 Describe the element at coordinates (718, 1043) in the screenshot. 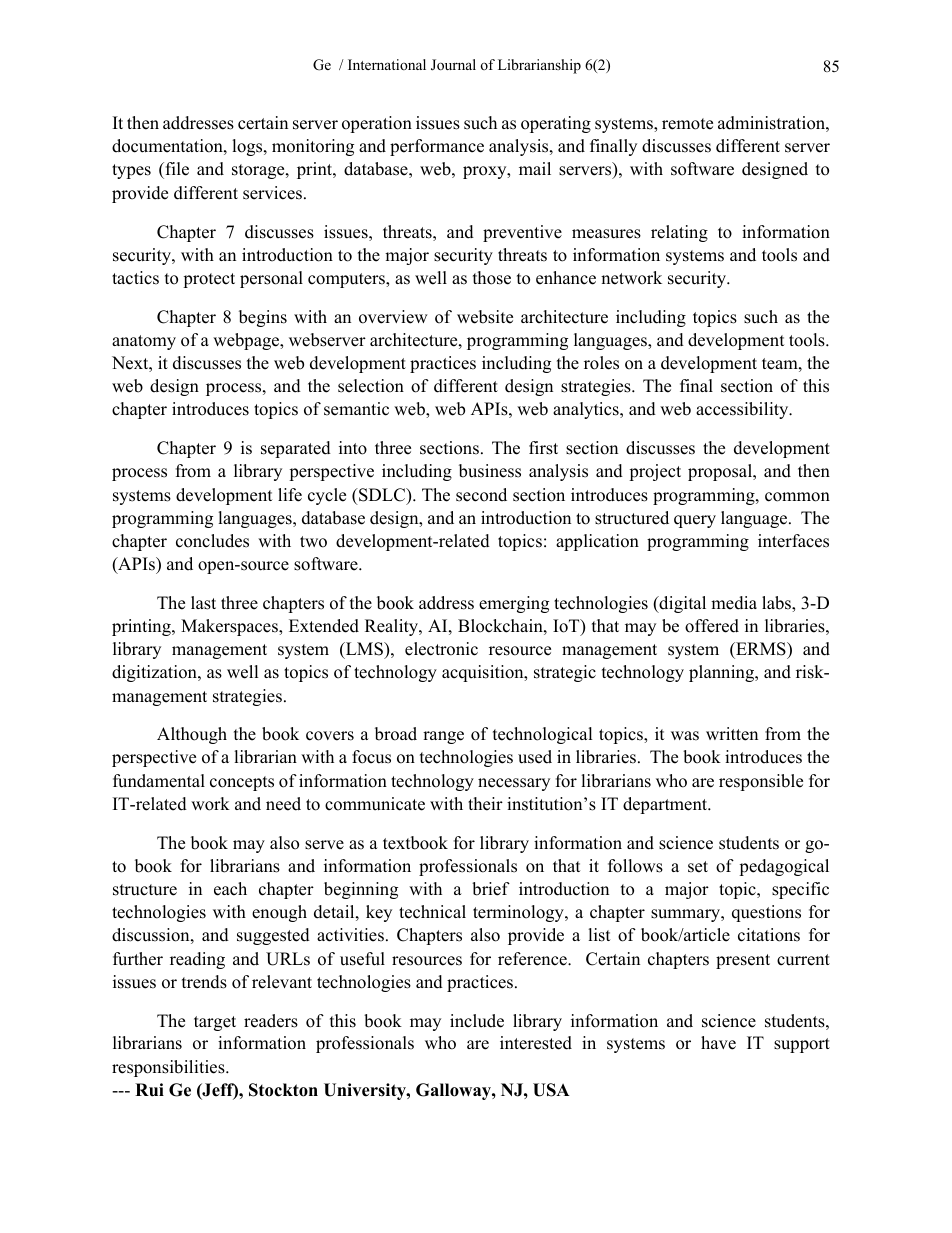

I see `have` at that location.
